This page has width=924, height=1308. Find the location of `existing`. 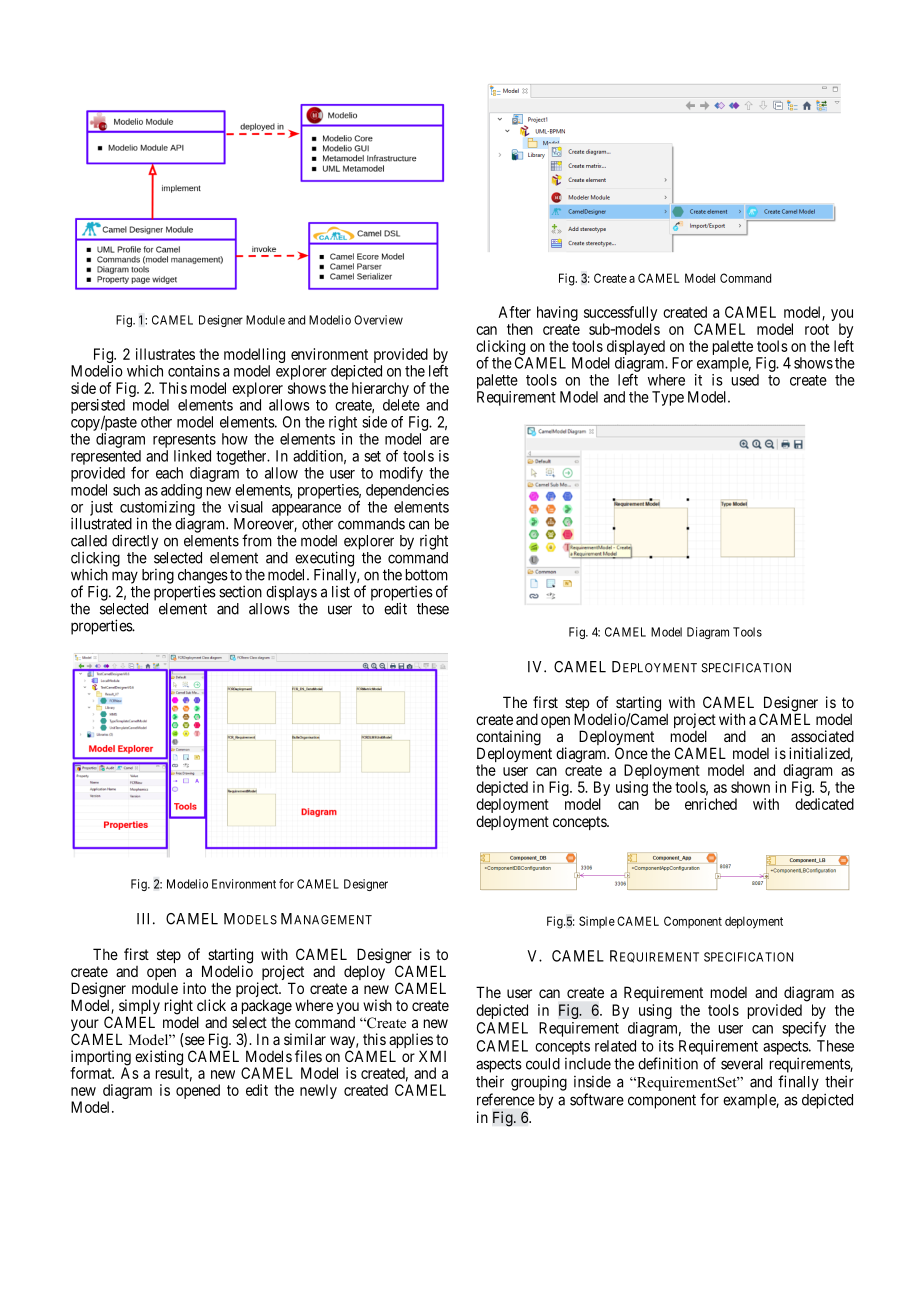

existing is located at coordinates (159, 1059).
